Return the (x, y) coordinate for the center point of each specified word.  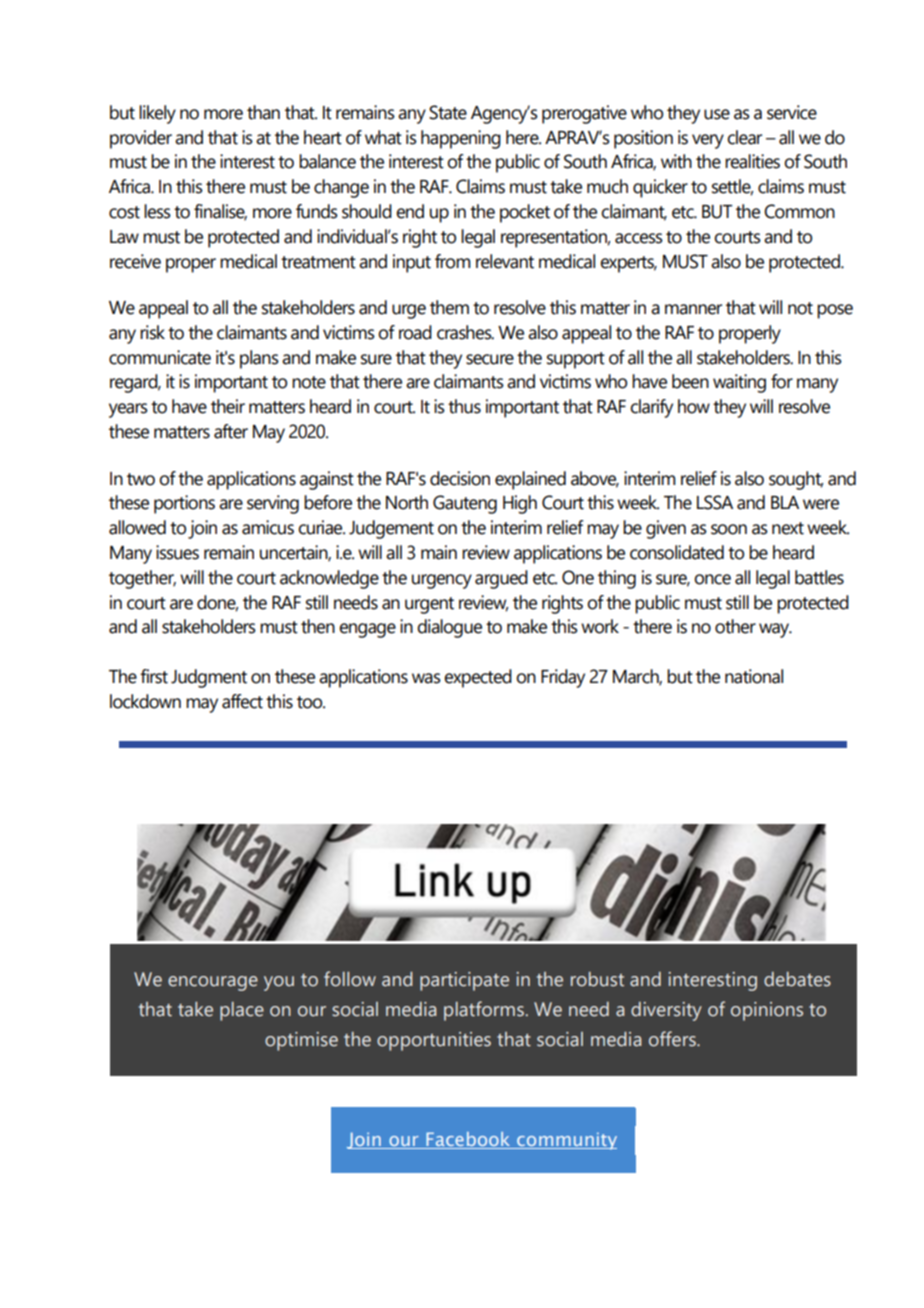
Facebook (468, 1140)
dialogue (449, 628)
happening (461, 139)
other (735, 626)
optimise (301, 1041)
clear (744, 137)
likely (157, 114)
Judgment (209, 678)
